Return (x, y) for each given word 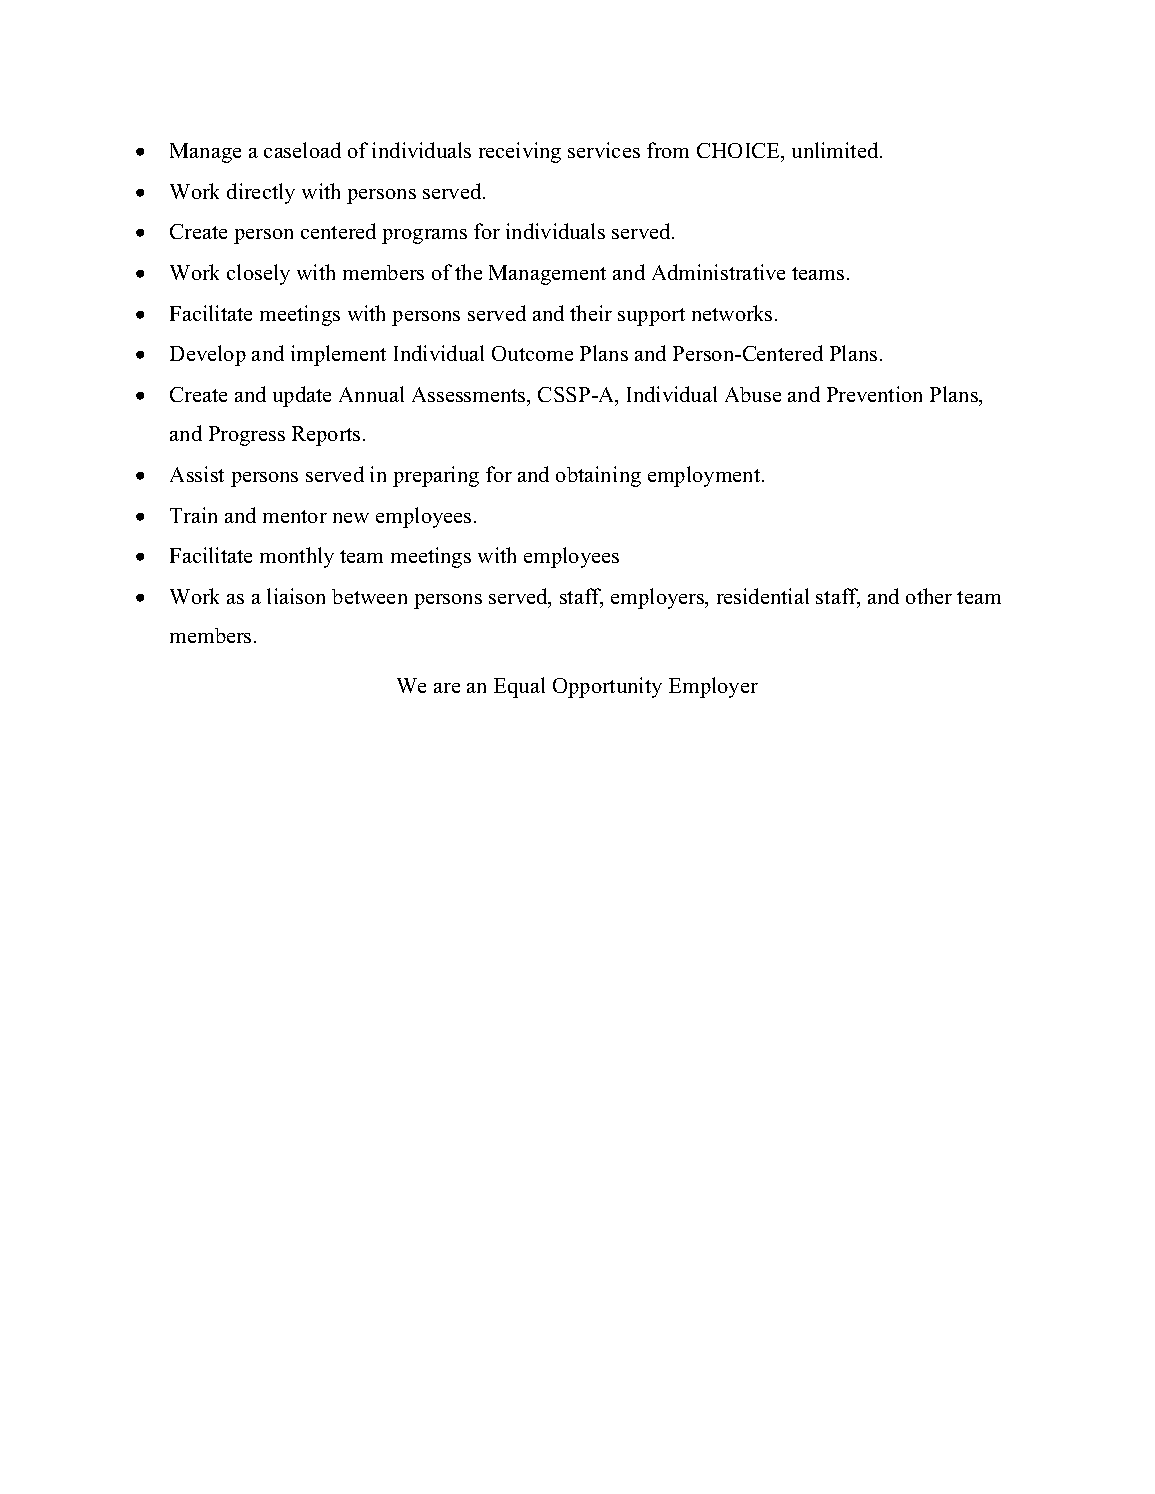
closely (258, 274)
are (447, 688)
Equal (519, 687)
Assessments (470, 394)
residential (763, 596)
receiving (520, 152)
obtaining (598, 476)
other (929, 596)
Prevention (874, 394)
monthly (297, 557)
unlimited (836, 150)
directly (261, 193)
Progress (247, 436)
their (591, 313)
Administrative (718, 272)
